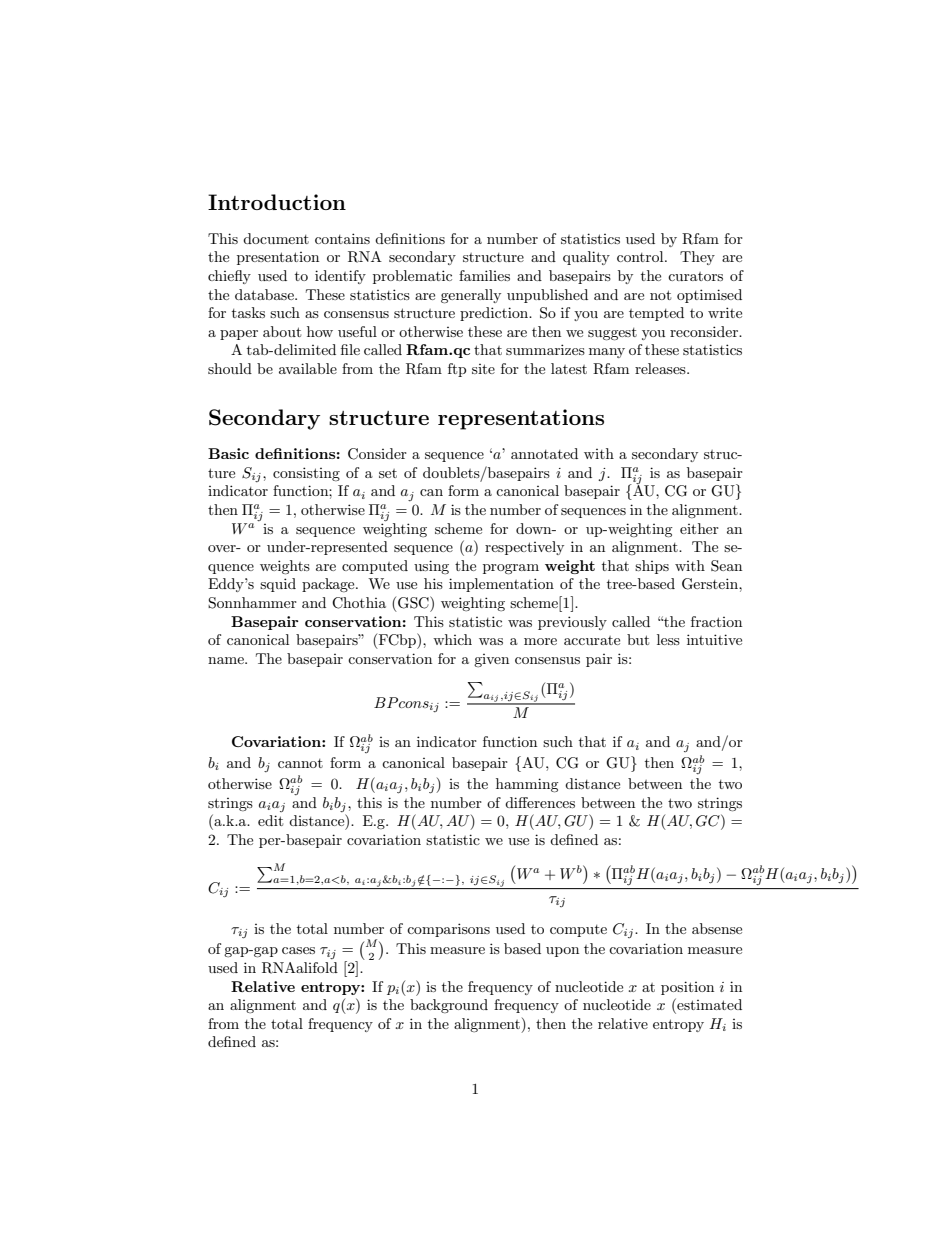 This screenshot has height=1233, width=952. I want to click on families, so click(484, 275).
